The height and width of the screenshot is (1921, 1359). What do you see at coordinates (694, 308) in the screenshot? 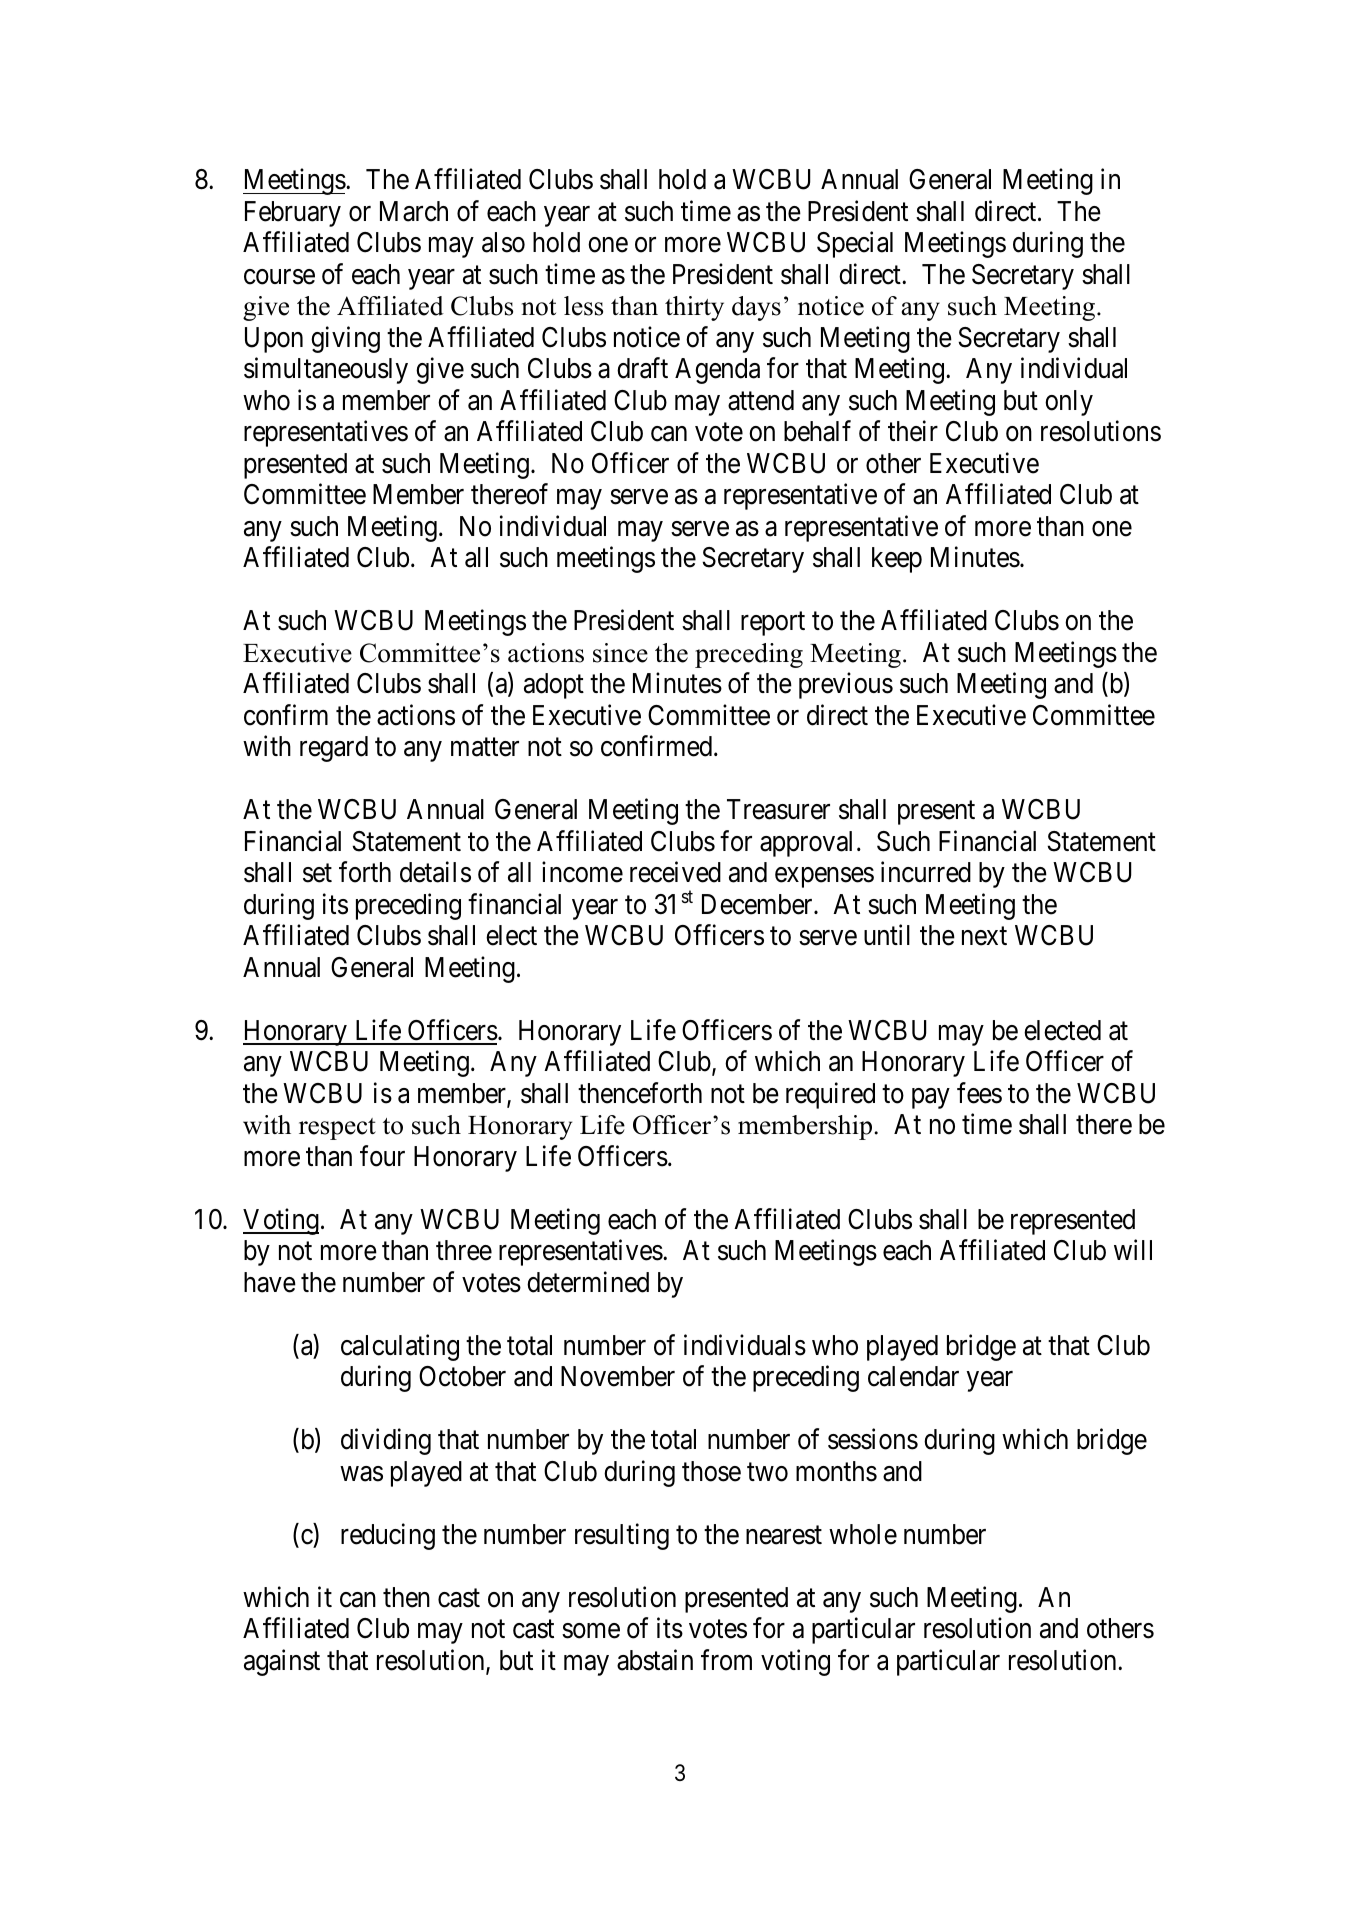
I see `thirty` at bounding box center [694, 308].
